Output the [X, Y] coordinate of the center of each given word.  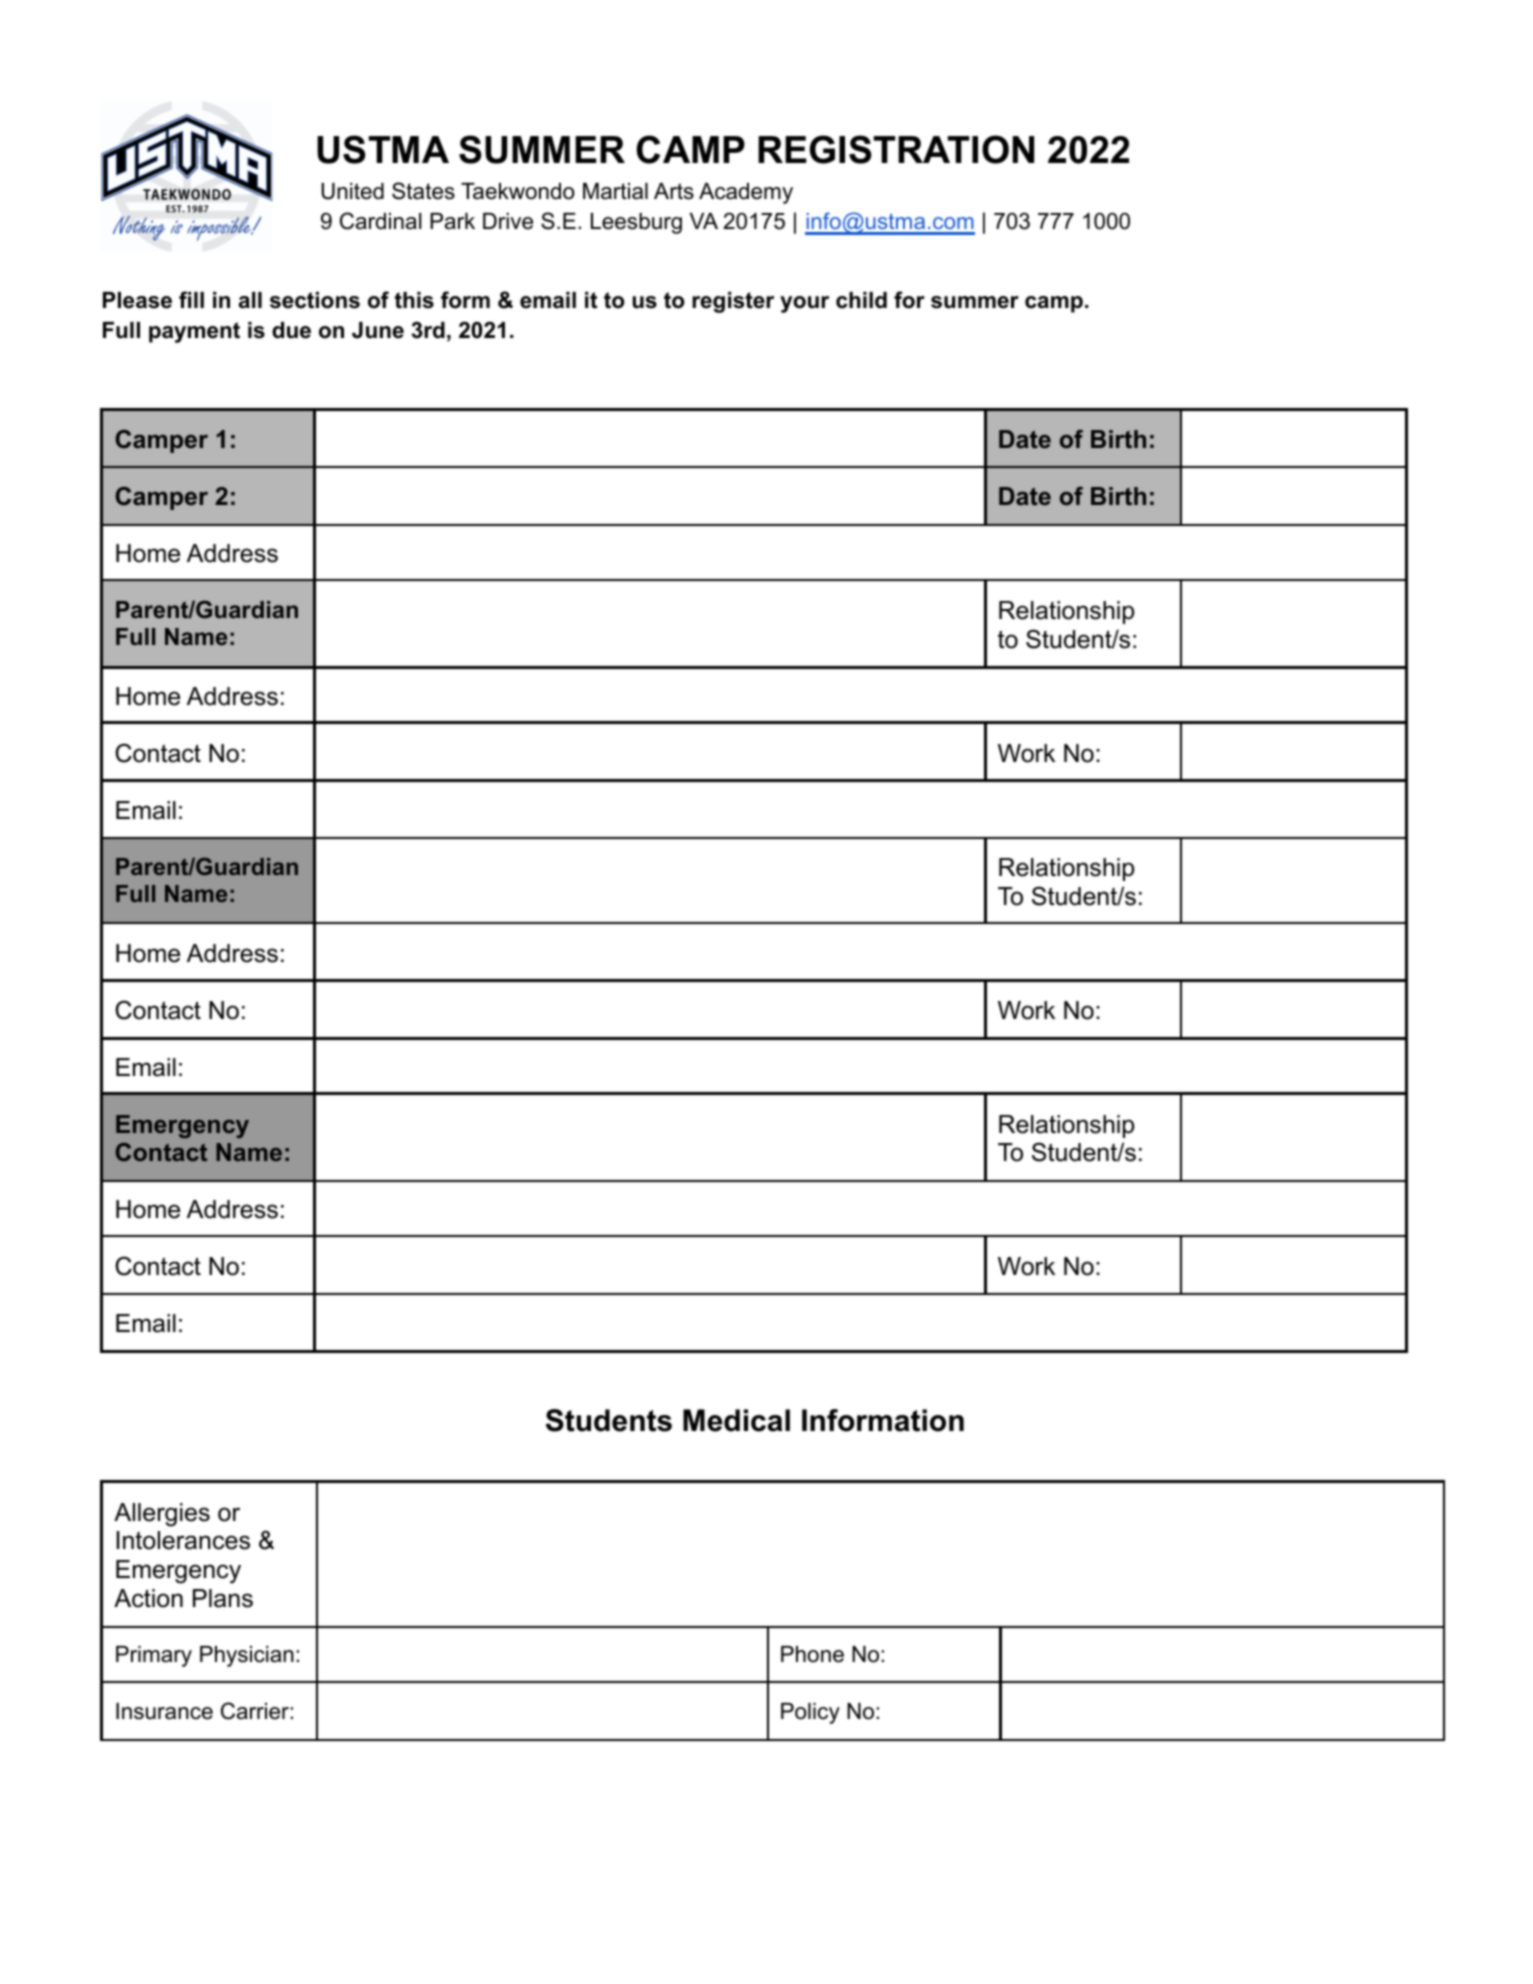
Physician [247, 1656]
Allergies [162, 1515]
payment [194, 332]
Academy [746, 193]
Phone [812, 1654]
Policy [810, 1713]
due [291, 330]
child [861, 300]
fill [191, 299]
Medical [736, 1420]
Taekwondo [517, 191]
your [804, 304]
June [378, 330]
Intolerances [183, 1540]
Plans [223, 1598]
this [414, 300]
